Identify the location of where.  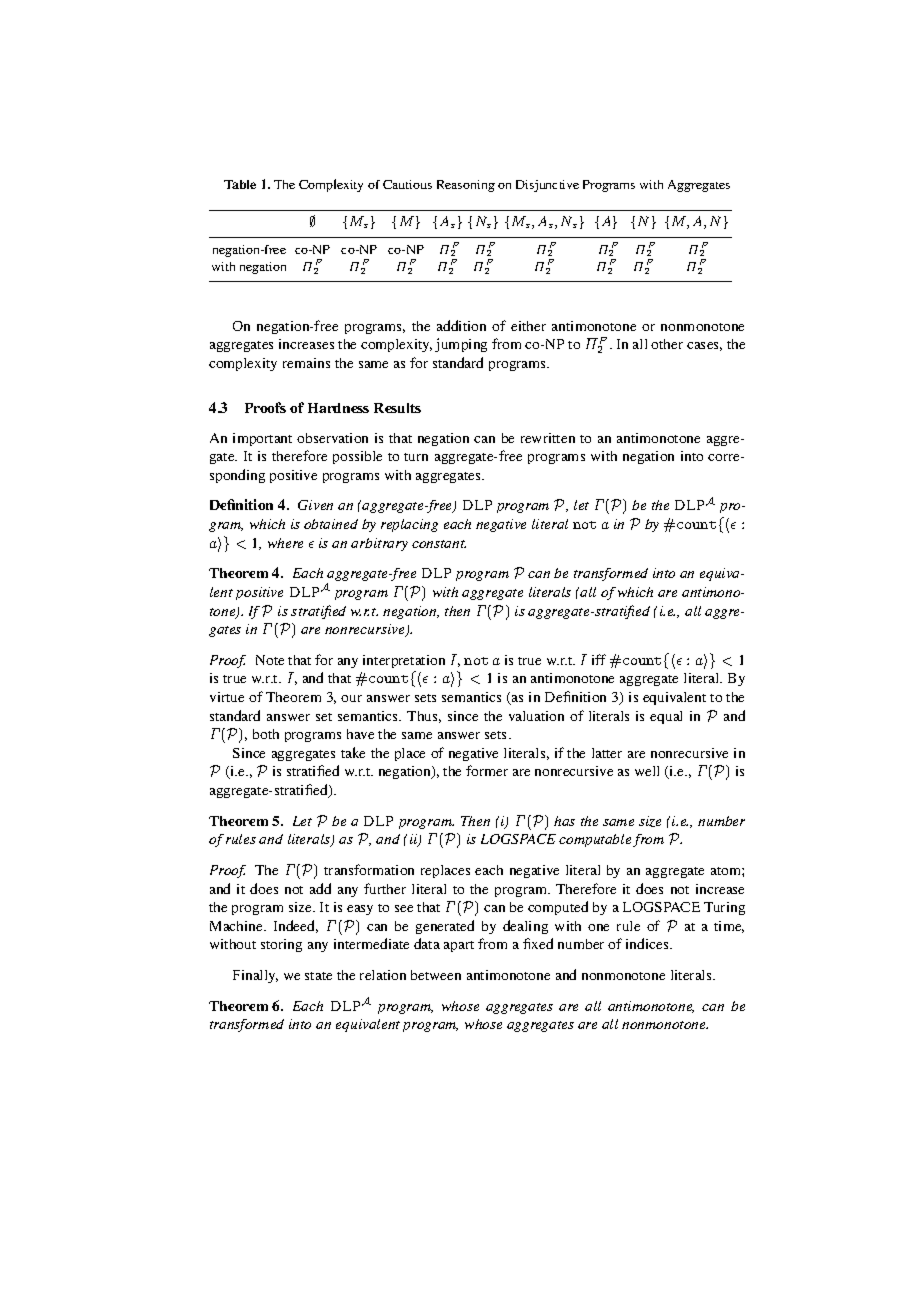
(285, 543).
